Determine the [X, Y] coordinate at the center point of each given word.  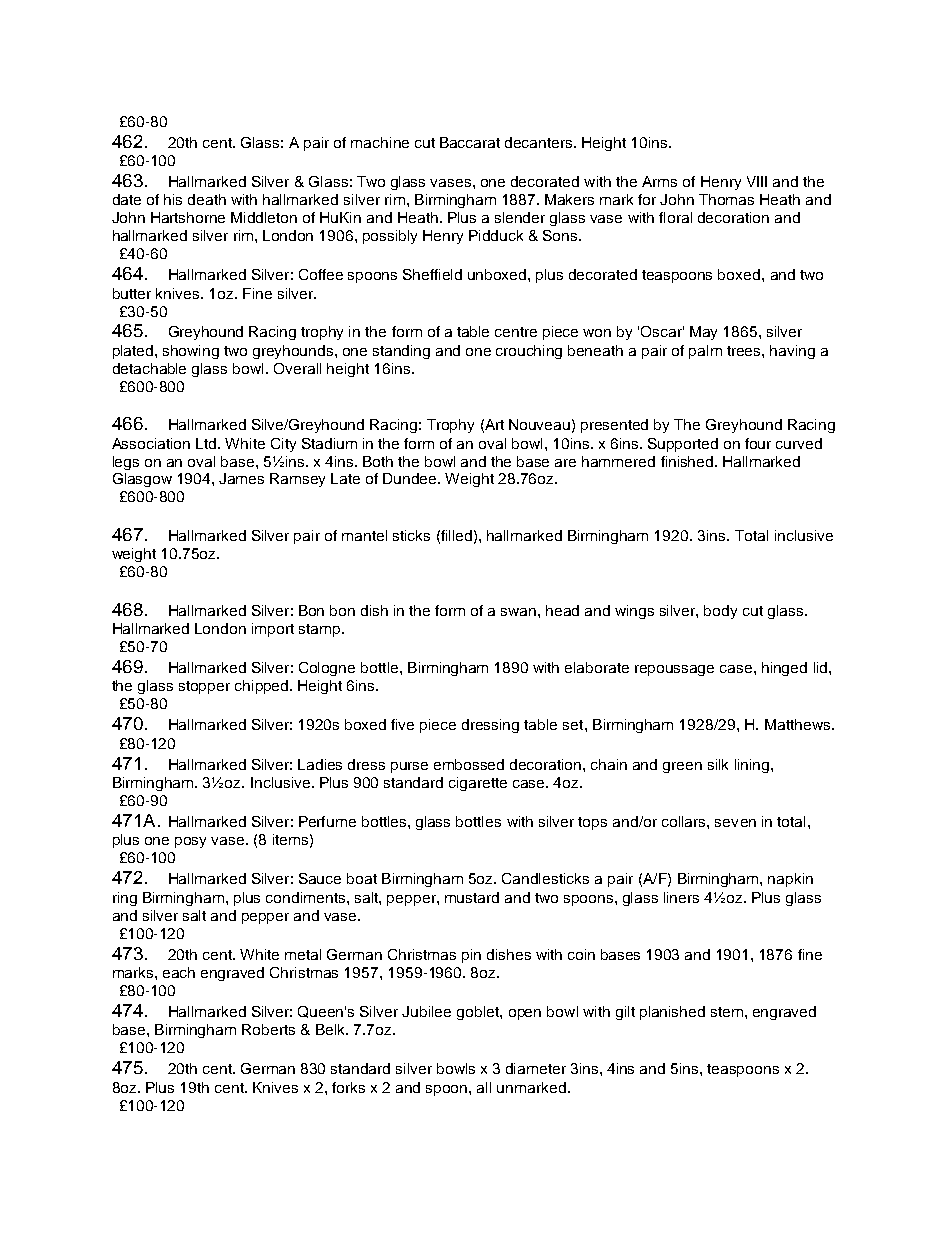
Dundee [411, 478]
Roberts [268, 1029]
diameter [536, 1068]
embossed [469, 764]
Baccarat [470, 142]
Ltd [207, 443]
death [207, 199]
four [758, 443]
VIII [757, 181]
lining [753, 766]
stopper [204, 687]
